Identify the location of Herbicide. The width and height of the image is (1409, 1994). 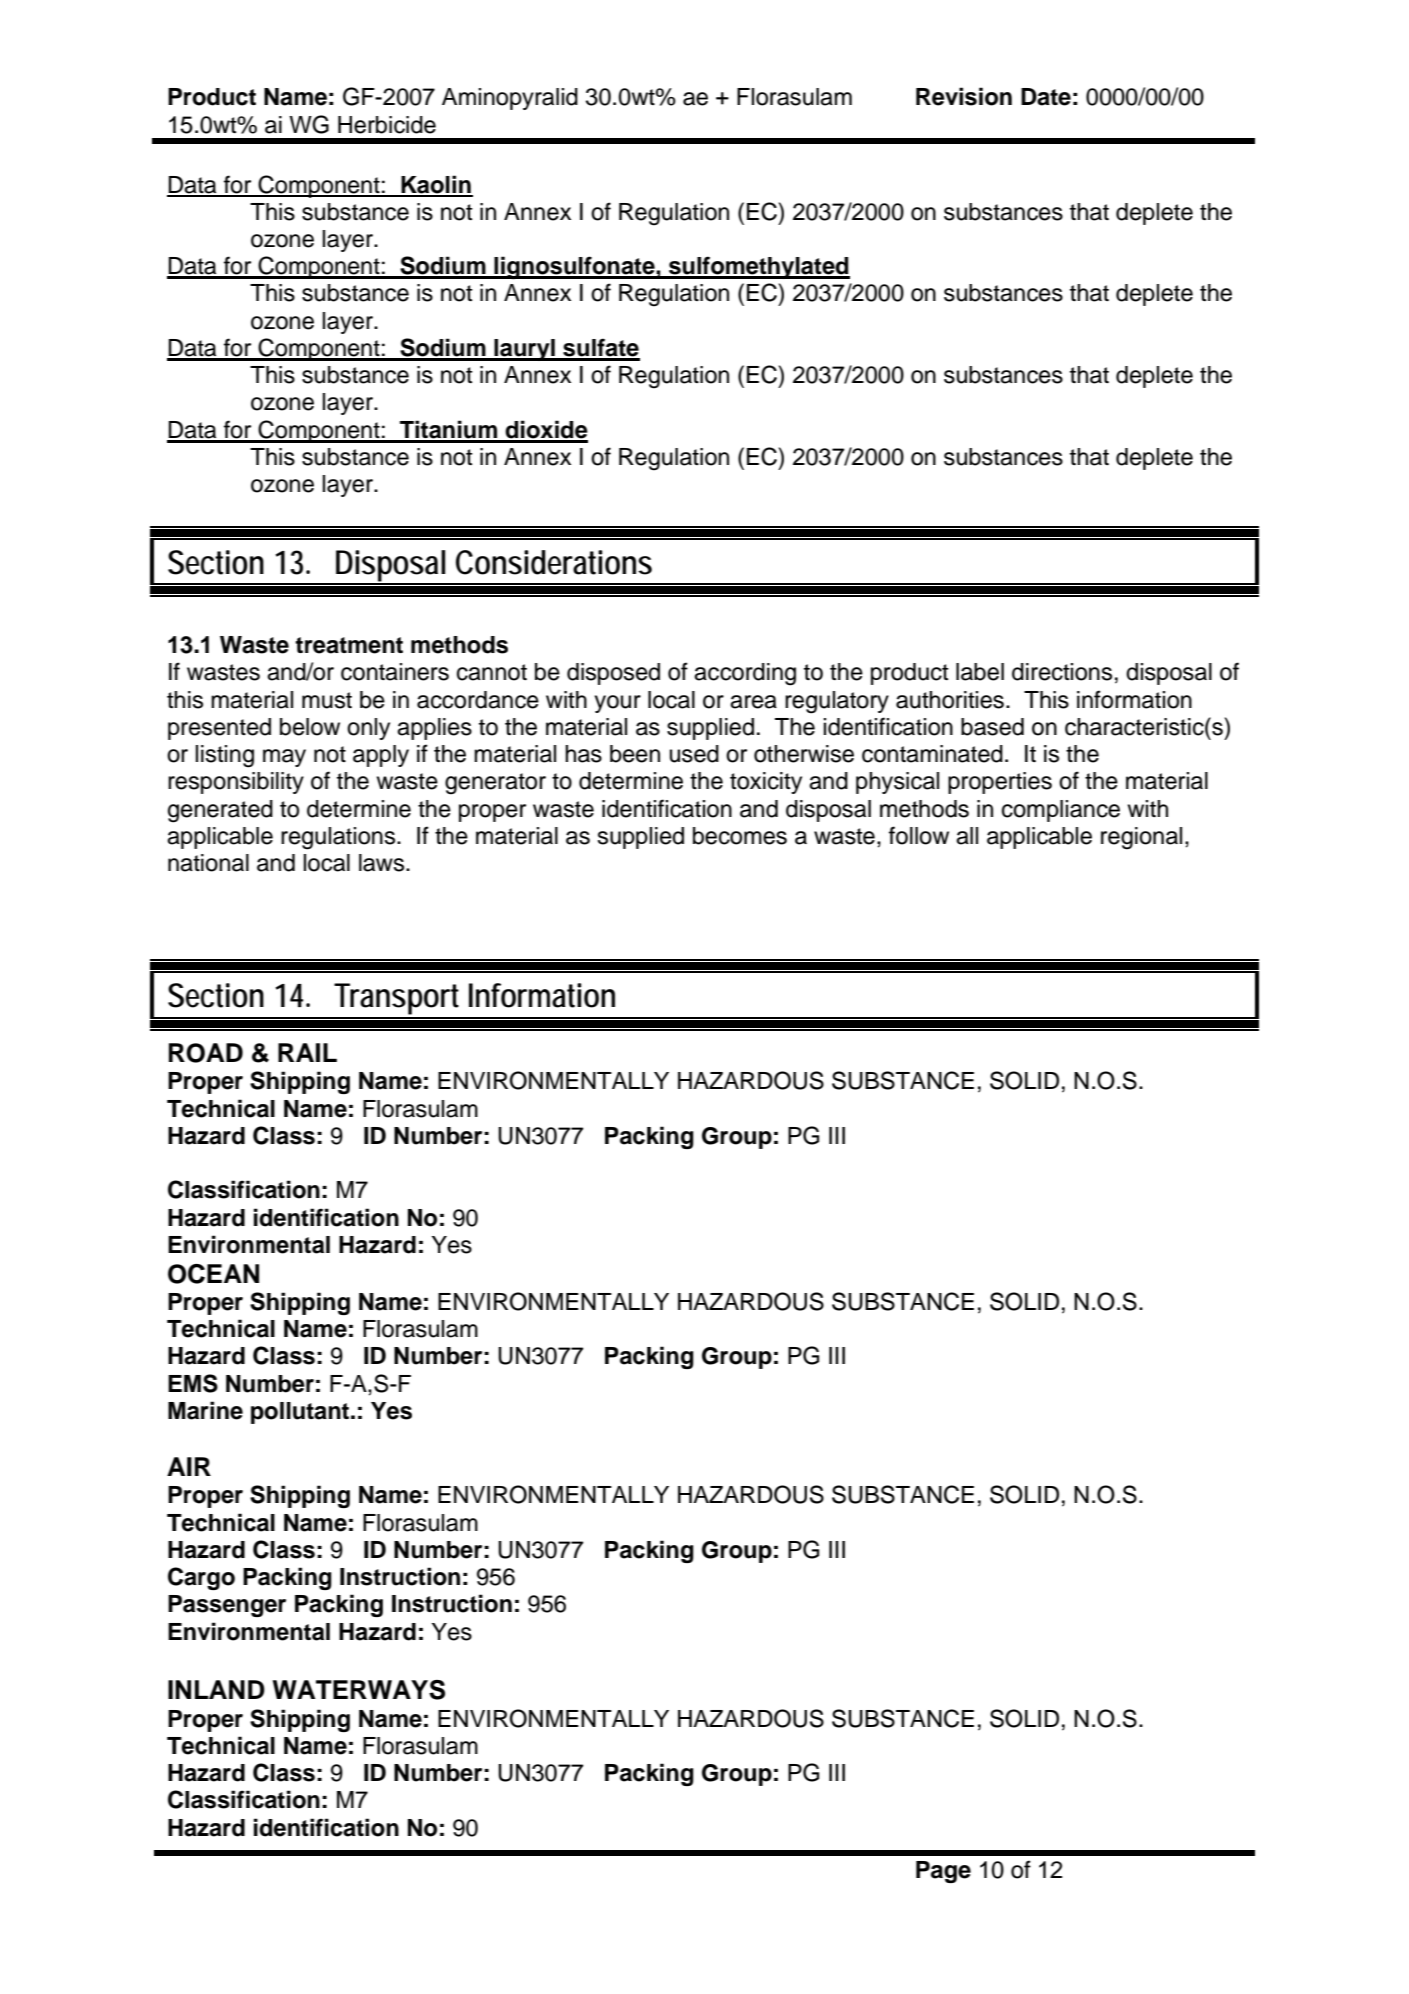
(387, 125).
